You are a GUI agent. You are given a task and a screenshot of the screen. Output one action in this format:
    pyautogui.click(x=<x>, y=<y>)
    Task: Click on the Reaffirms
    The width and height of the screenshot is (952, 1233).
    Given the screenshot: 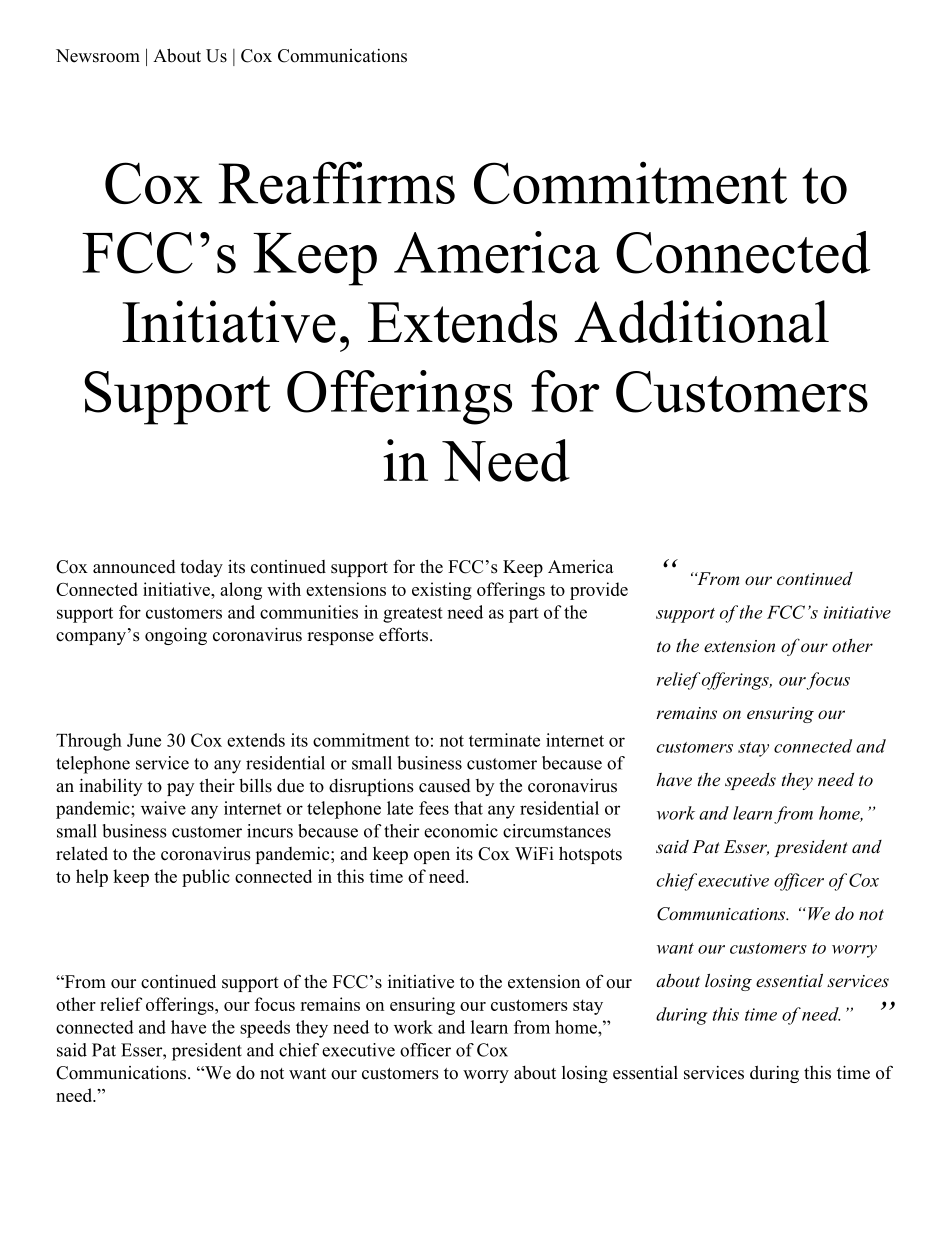 What is the action you would take?
    pyautogui.click(x=336, y=182)
